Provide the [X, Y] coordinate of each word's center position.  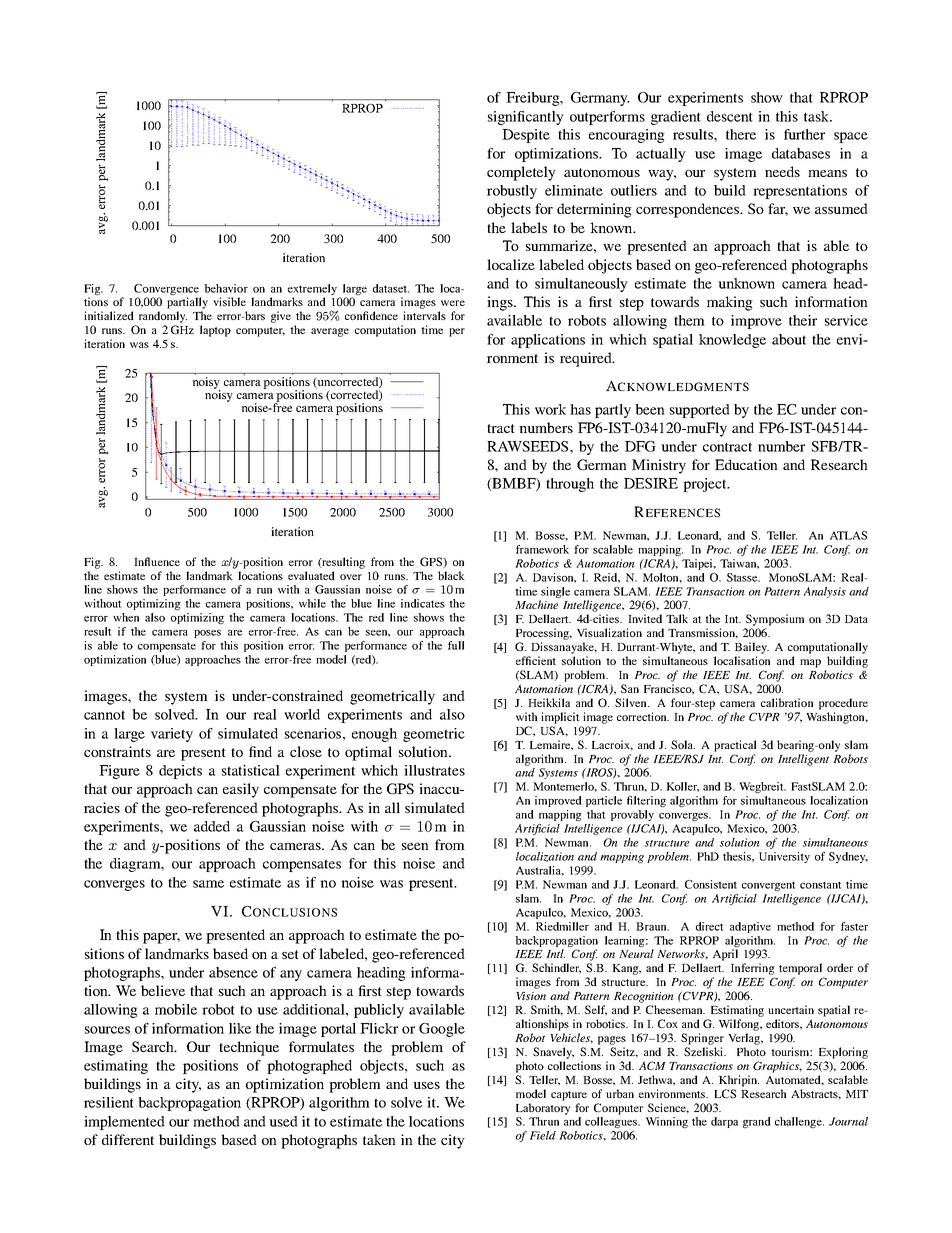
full [456, 645]
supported [700, 411]
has [580, 409]
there [741, 134]
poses [207, 634]
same [208, 884]
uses [426, 1085]
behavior [226, 288]
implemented [124, 1123]
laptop [215, 331]
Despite [526, 136]
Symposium [775, 620]
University [784, 857]
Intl [555, 953]
